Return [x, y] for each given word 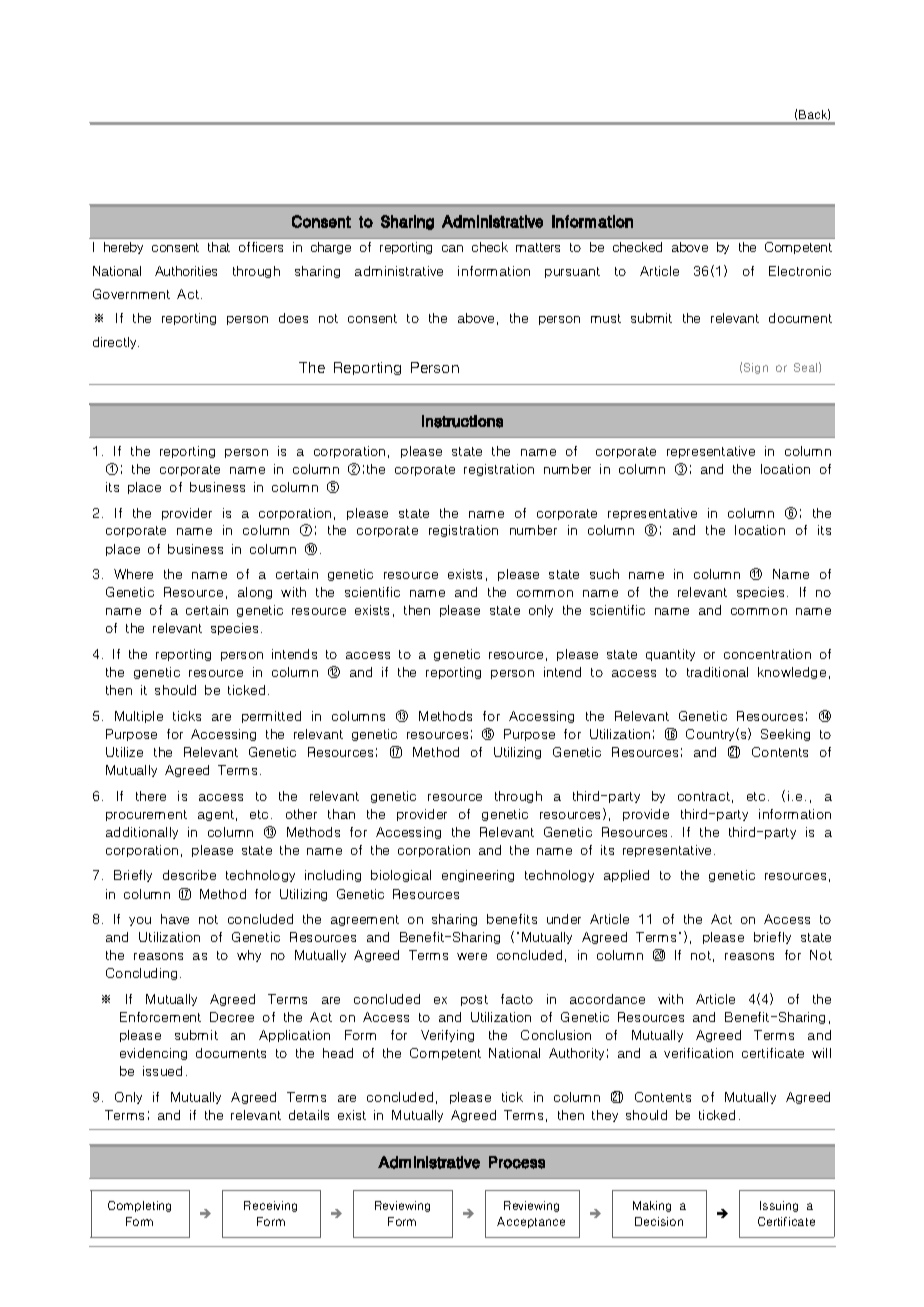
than [341, 814]
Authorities [186, 271]
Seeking [785, 735]
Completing [139, 1206]
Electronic [800, 271]
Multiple [139, 717]
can [452, 248]
